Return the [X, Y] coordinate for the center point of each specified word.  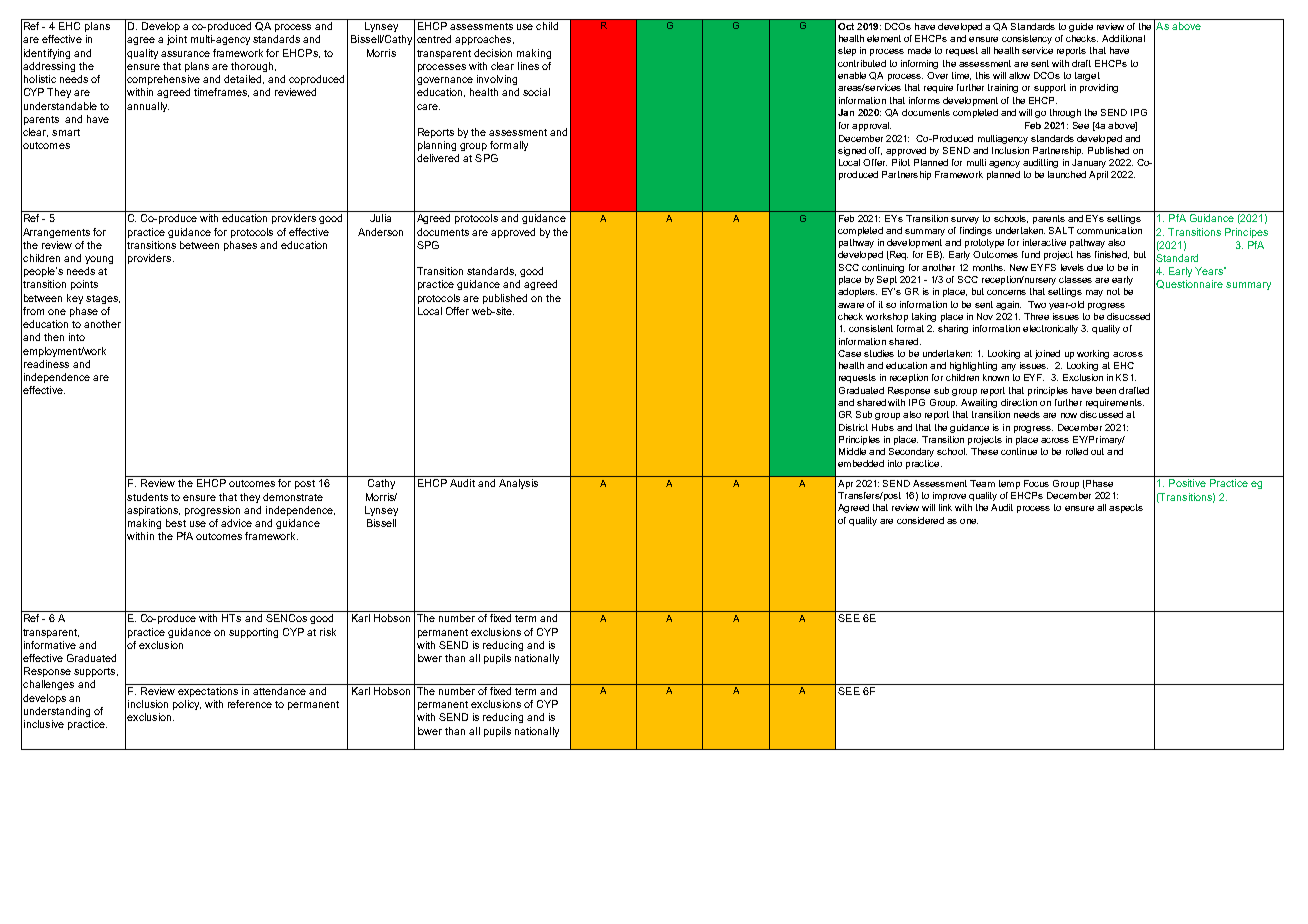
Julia [380, 218]
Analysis [518, 484]
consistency [1027, 39]
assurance [185, 54]
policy [187, 705]
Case [849, 353]
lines [528, 66]
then [54, 337]
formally [509, 146]
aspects [1126, 508]
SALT [1061, 230]
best [176, 523]
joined [1047, 354]
